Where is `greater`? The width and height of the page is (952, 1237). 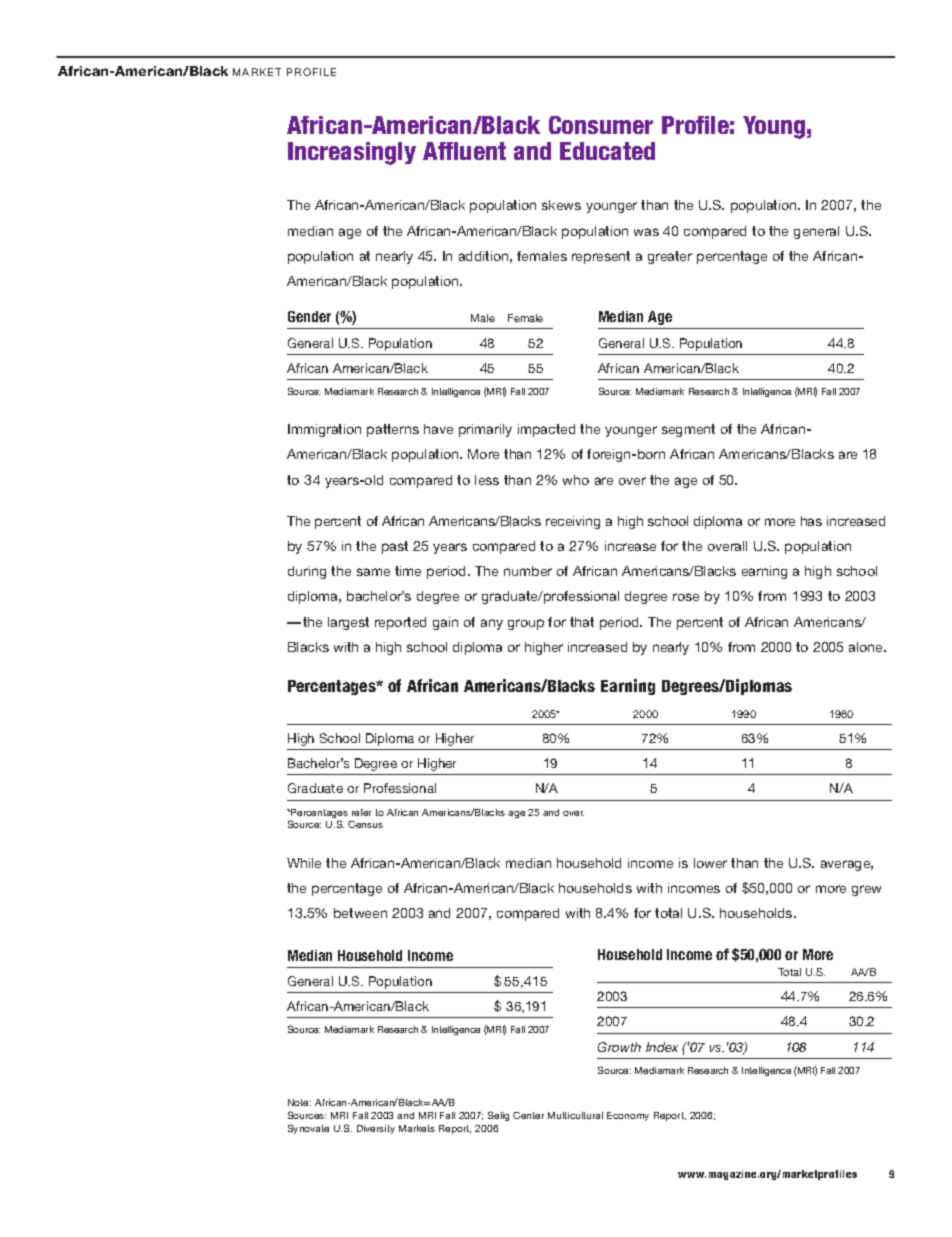
greater is located at coordinates (670, 257).
